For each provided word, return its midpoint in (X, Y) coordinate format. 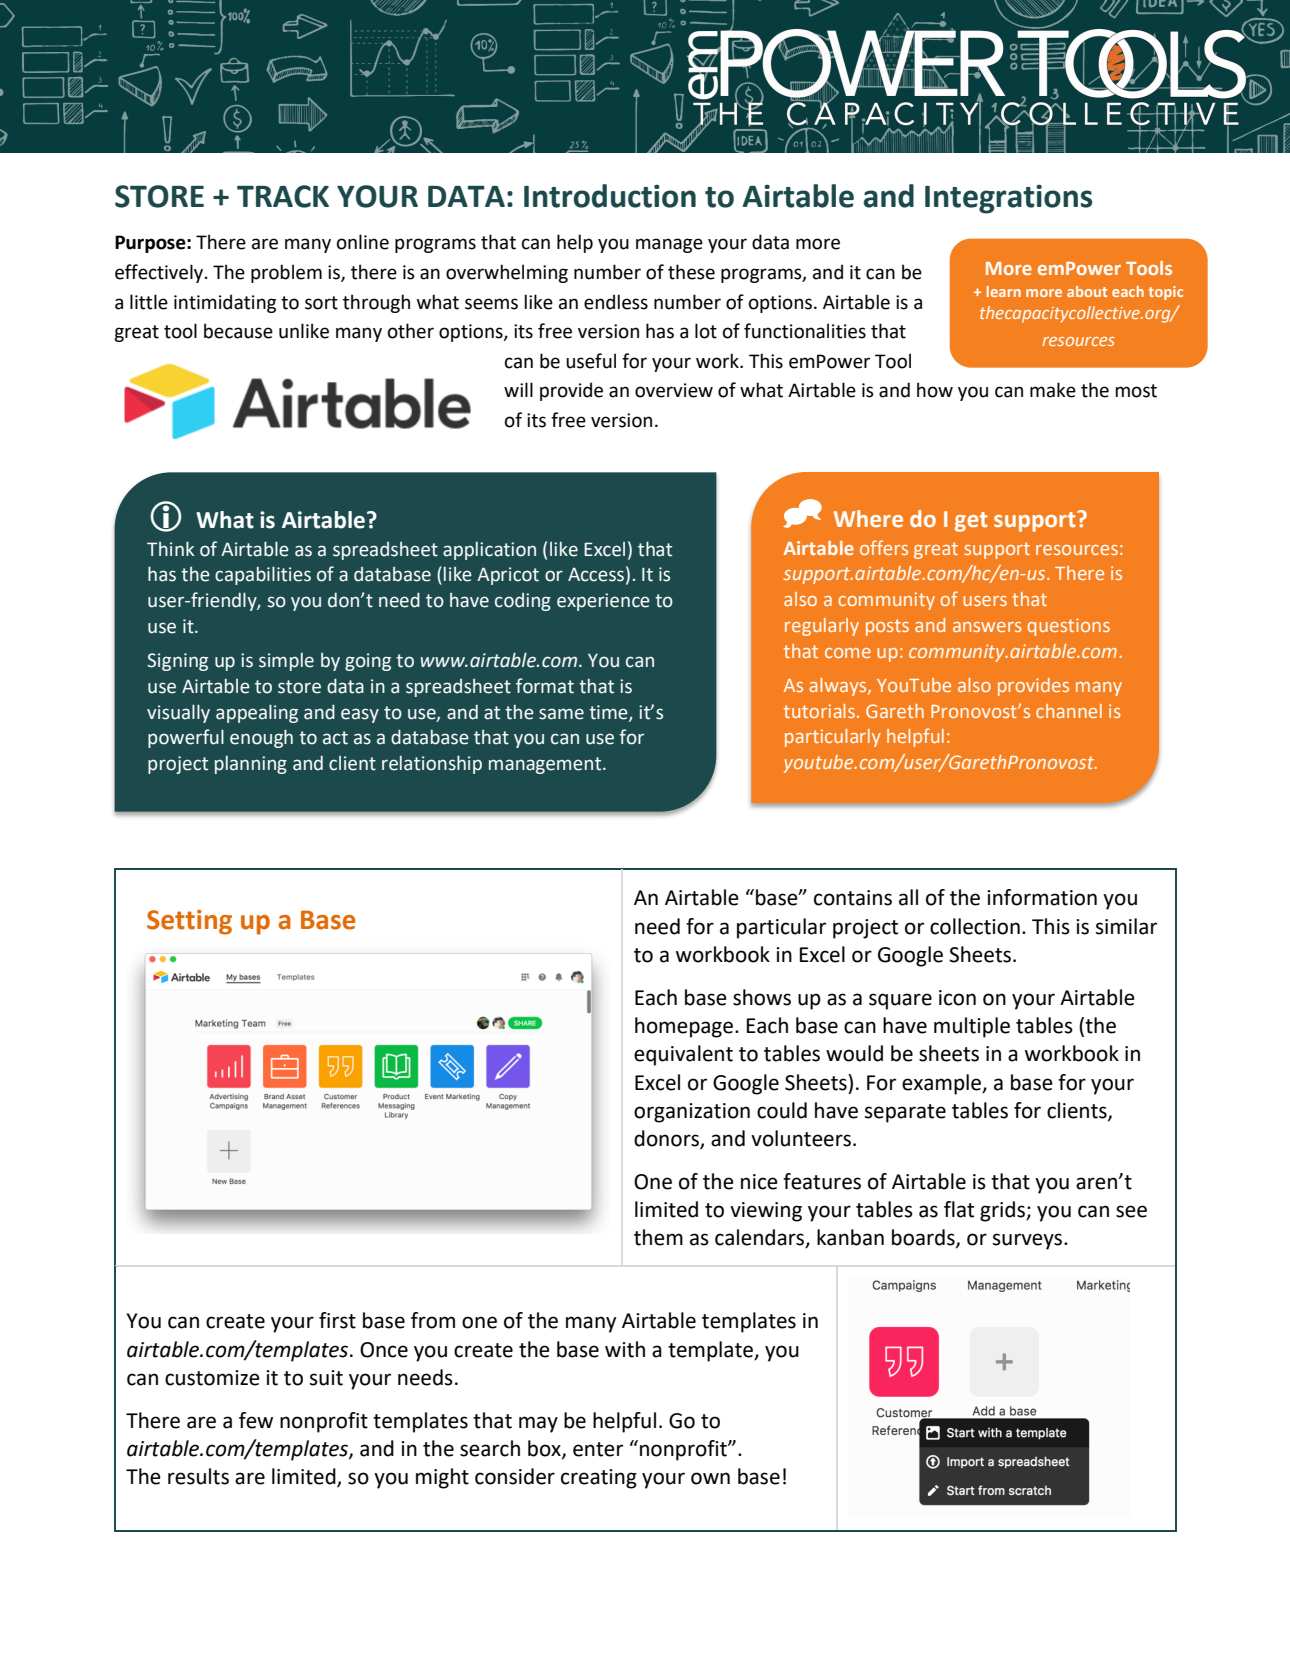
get (971, 522)
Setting (189, 922)
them (658, 1237)
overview (674, 390)
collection (975, 926)
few (256, 1420)
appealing (257, 713)
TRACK (283, 196)
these (691, 272)
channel (1069, 711)
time (609, 713)
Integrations (1008, 199)
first (337, 1320)
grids (1003, 1211)
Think (170, 548)
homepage (684, 1027)
